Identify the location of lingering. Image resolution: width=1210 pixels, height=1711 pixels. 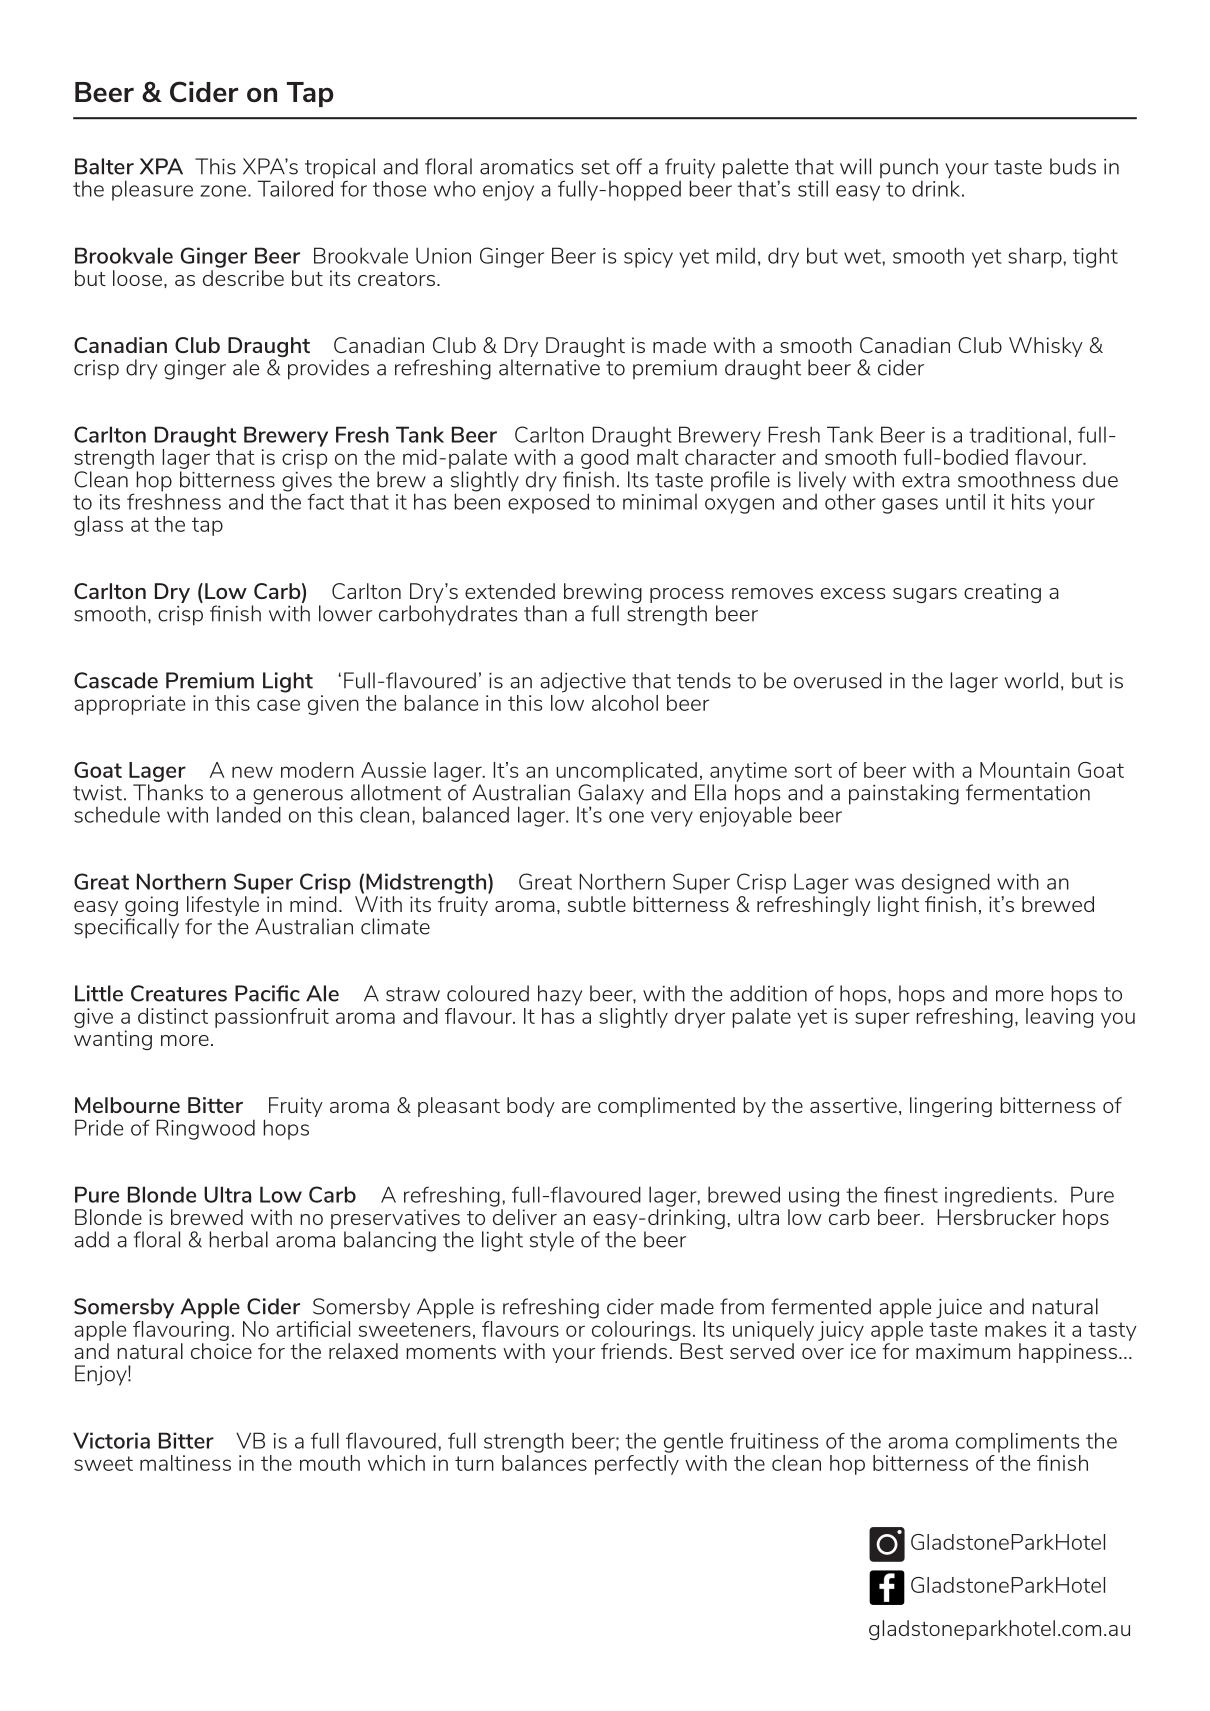
(951, 1107).
